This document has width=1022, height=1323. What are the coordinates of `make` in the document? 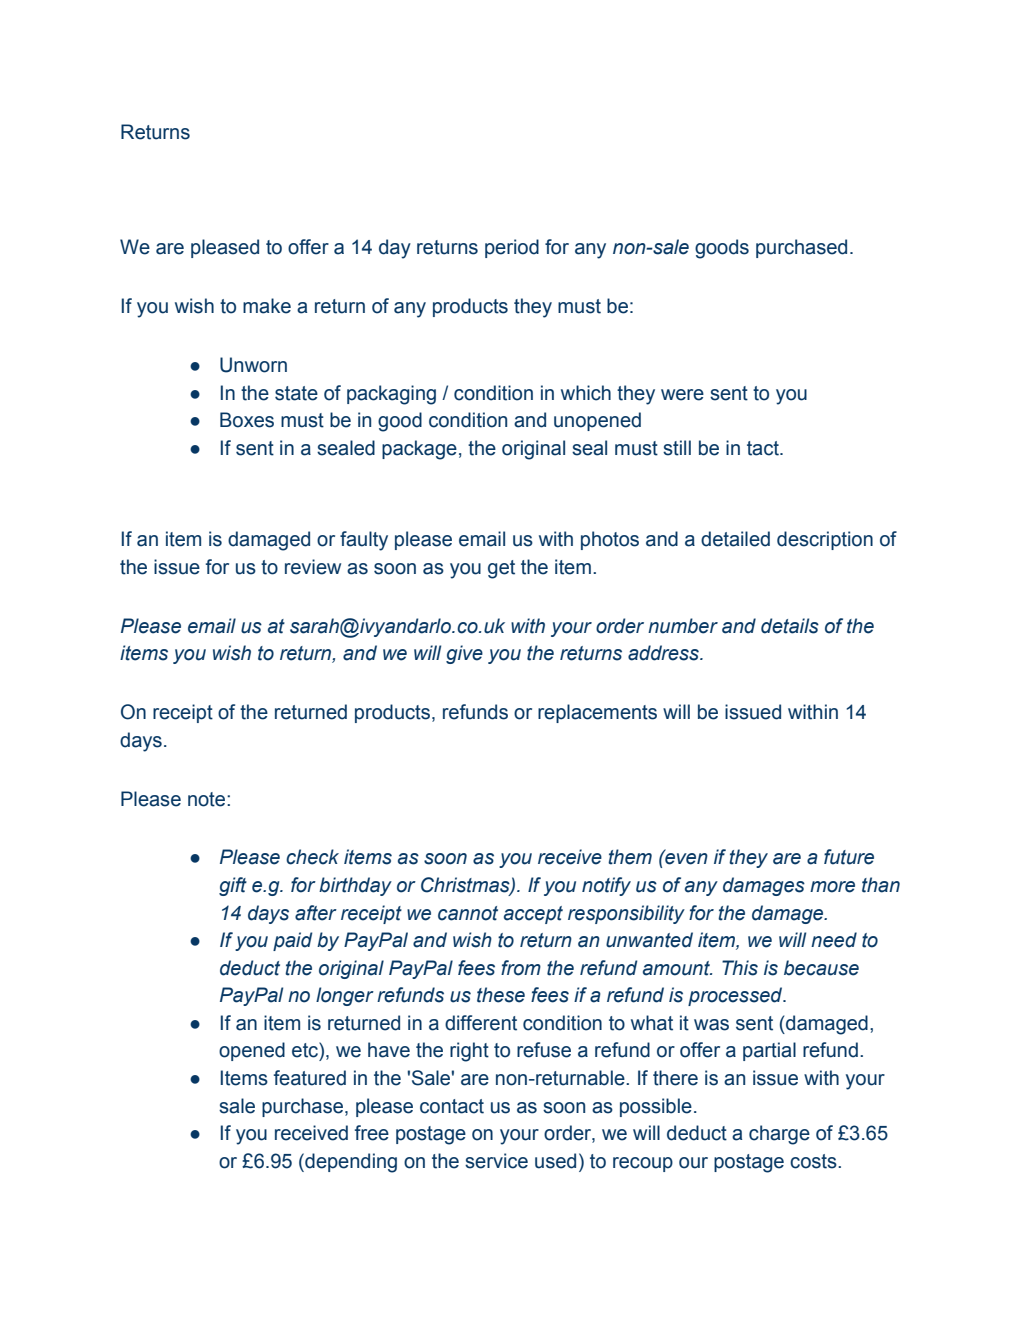 It's located at (267, 306).
